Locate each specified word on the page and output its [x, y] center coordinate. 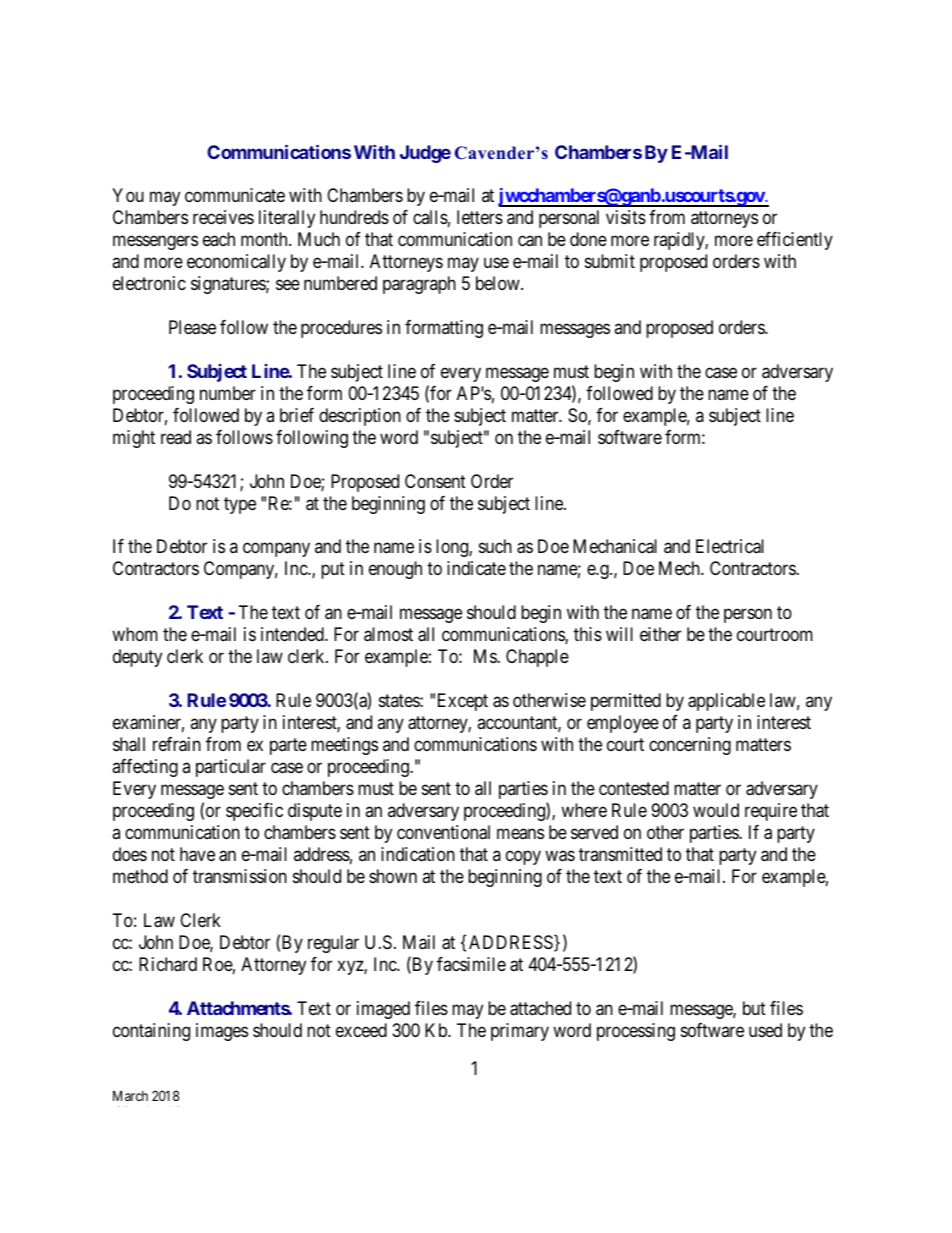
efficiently [795, 241]
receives [223, 217]
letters [480, 217]
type [240, 505]
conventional [443, 832]
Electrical [730, 546]
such [495, 546]
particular [231, 768]
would [716, 810]
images [222, 1032]
